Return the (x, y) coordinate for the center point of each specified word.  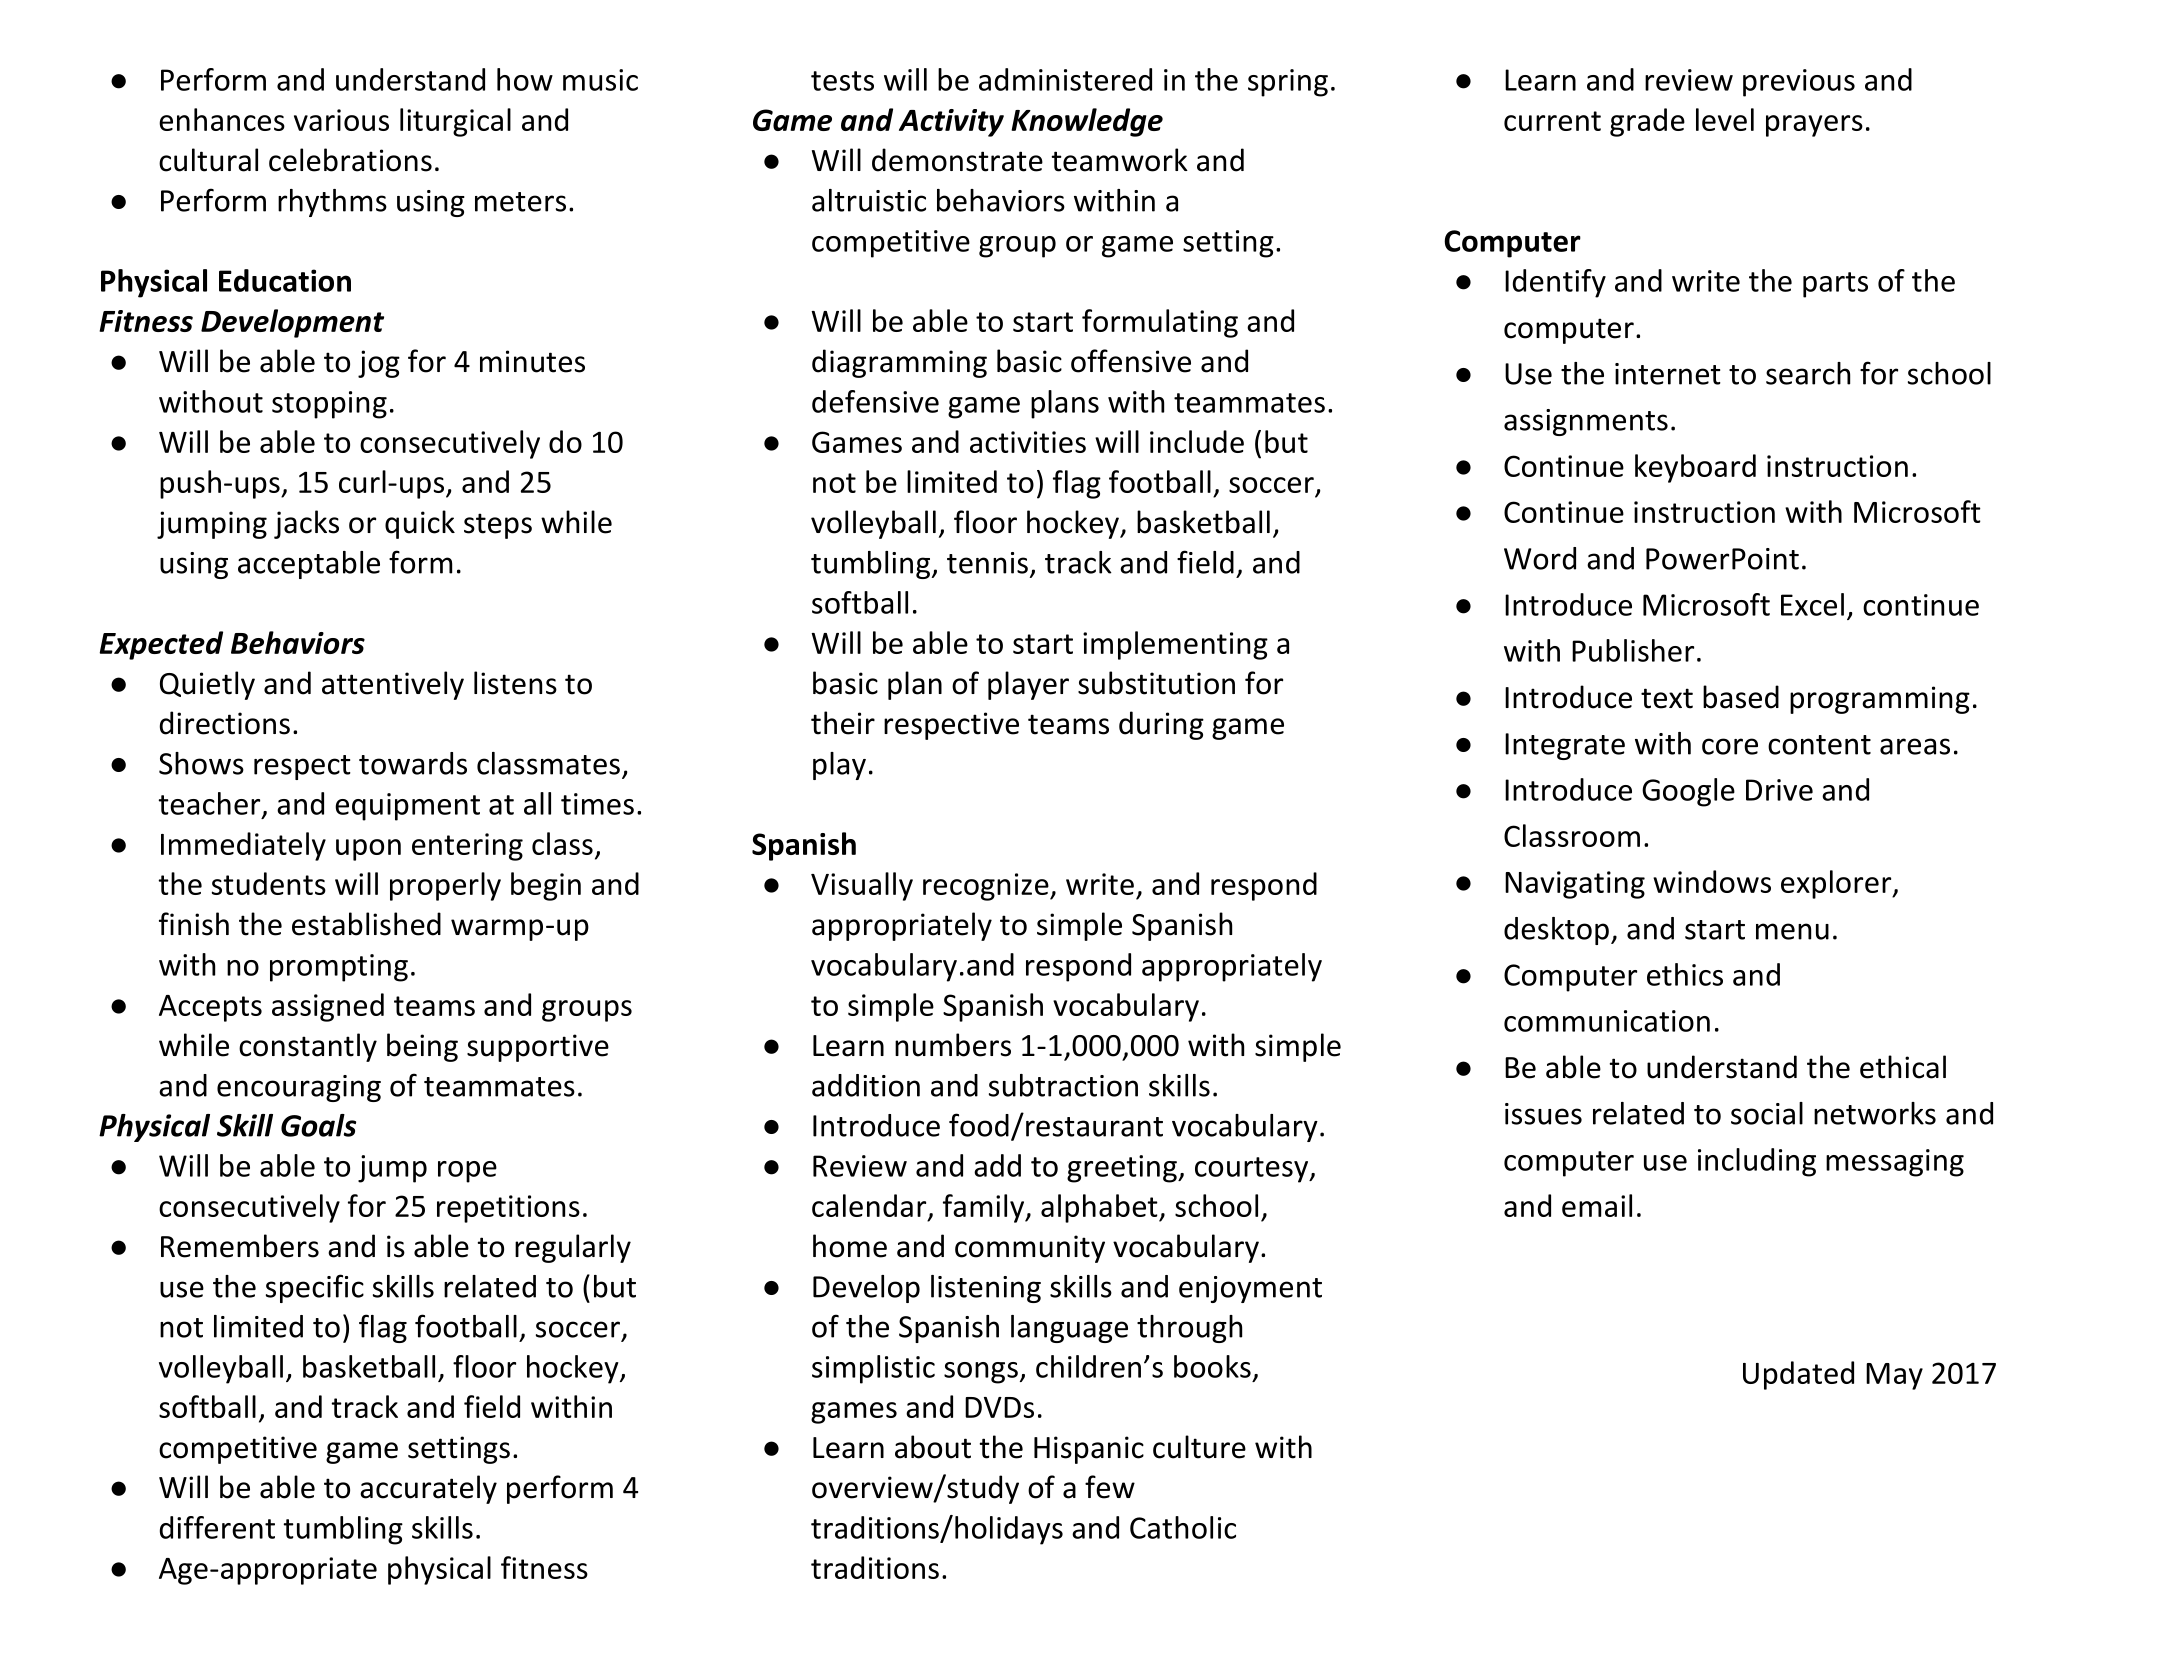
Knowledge (1087, 122)
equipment (407, 807)
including (1757, 1162)
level (1725, 119)
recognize (987, 887)
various (341, 120)
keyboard (1695, 468)
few (1110, 1487)
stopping (329, 405)
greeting (1123, 1169)
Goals (318, 1125)
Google (1688, 792)
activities (1028, 442)
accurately (428, 1489)
